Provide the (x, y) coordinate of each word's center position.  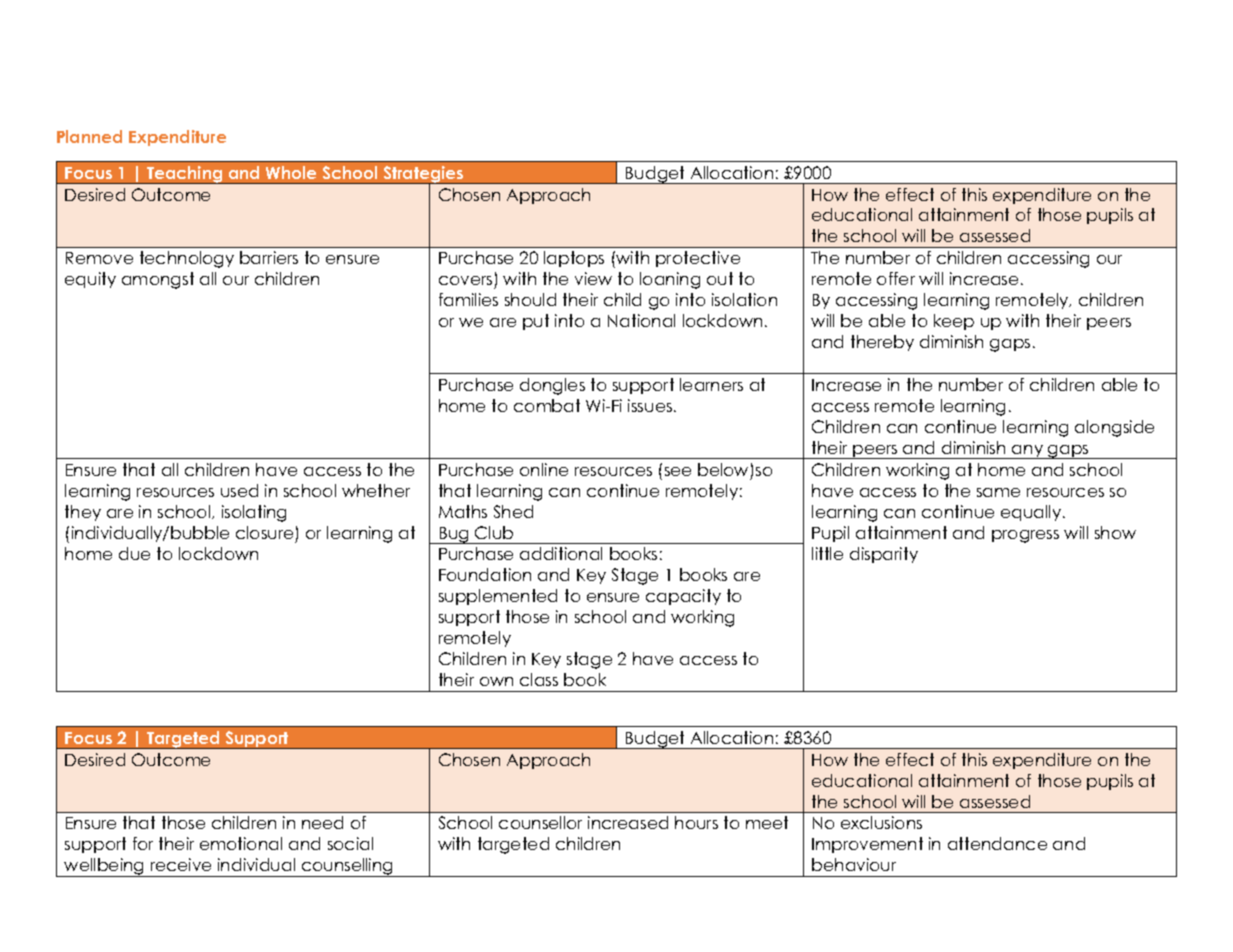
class (539, 679)
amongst (158, 280)
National (641, 320)
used (239, 490)
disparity (884, 555)
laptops (574, 259)
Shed (513, 511)
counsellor (540, 822)
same (998, 492)
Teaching (185, 175)
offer (896, 278)
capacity (683, 597)
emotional (241, 843)
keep (954, 322)
